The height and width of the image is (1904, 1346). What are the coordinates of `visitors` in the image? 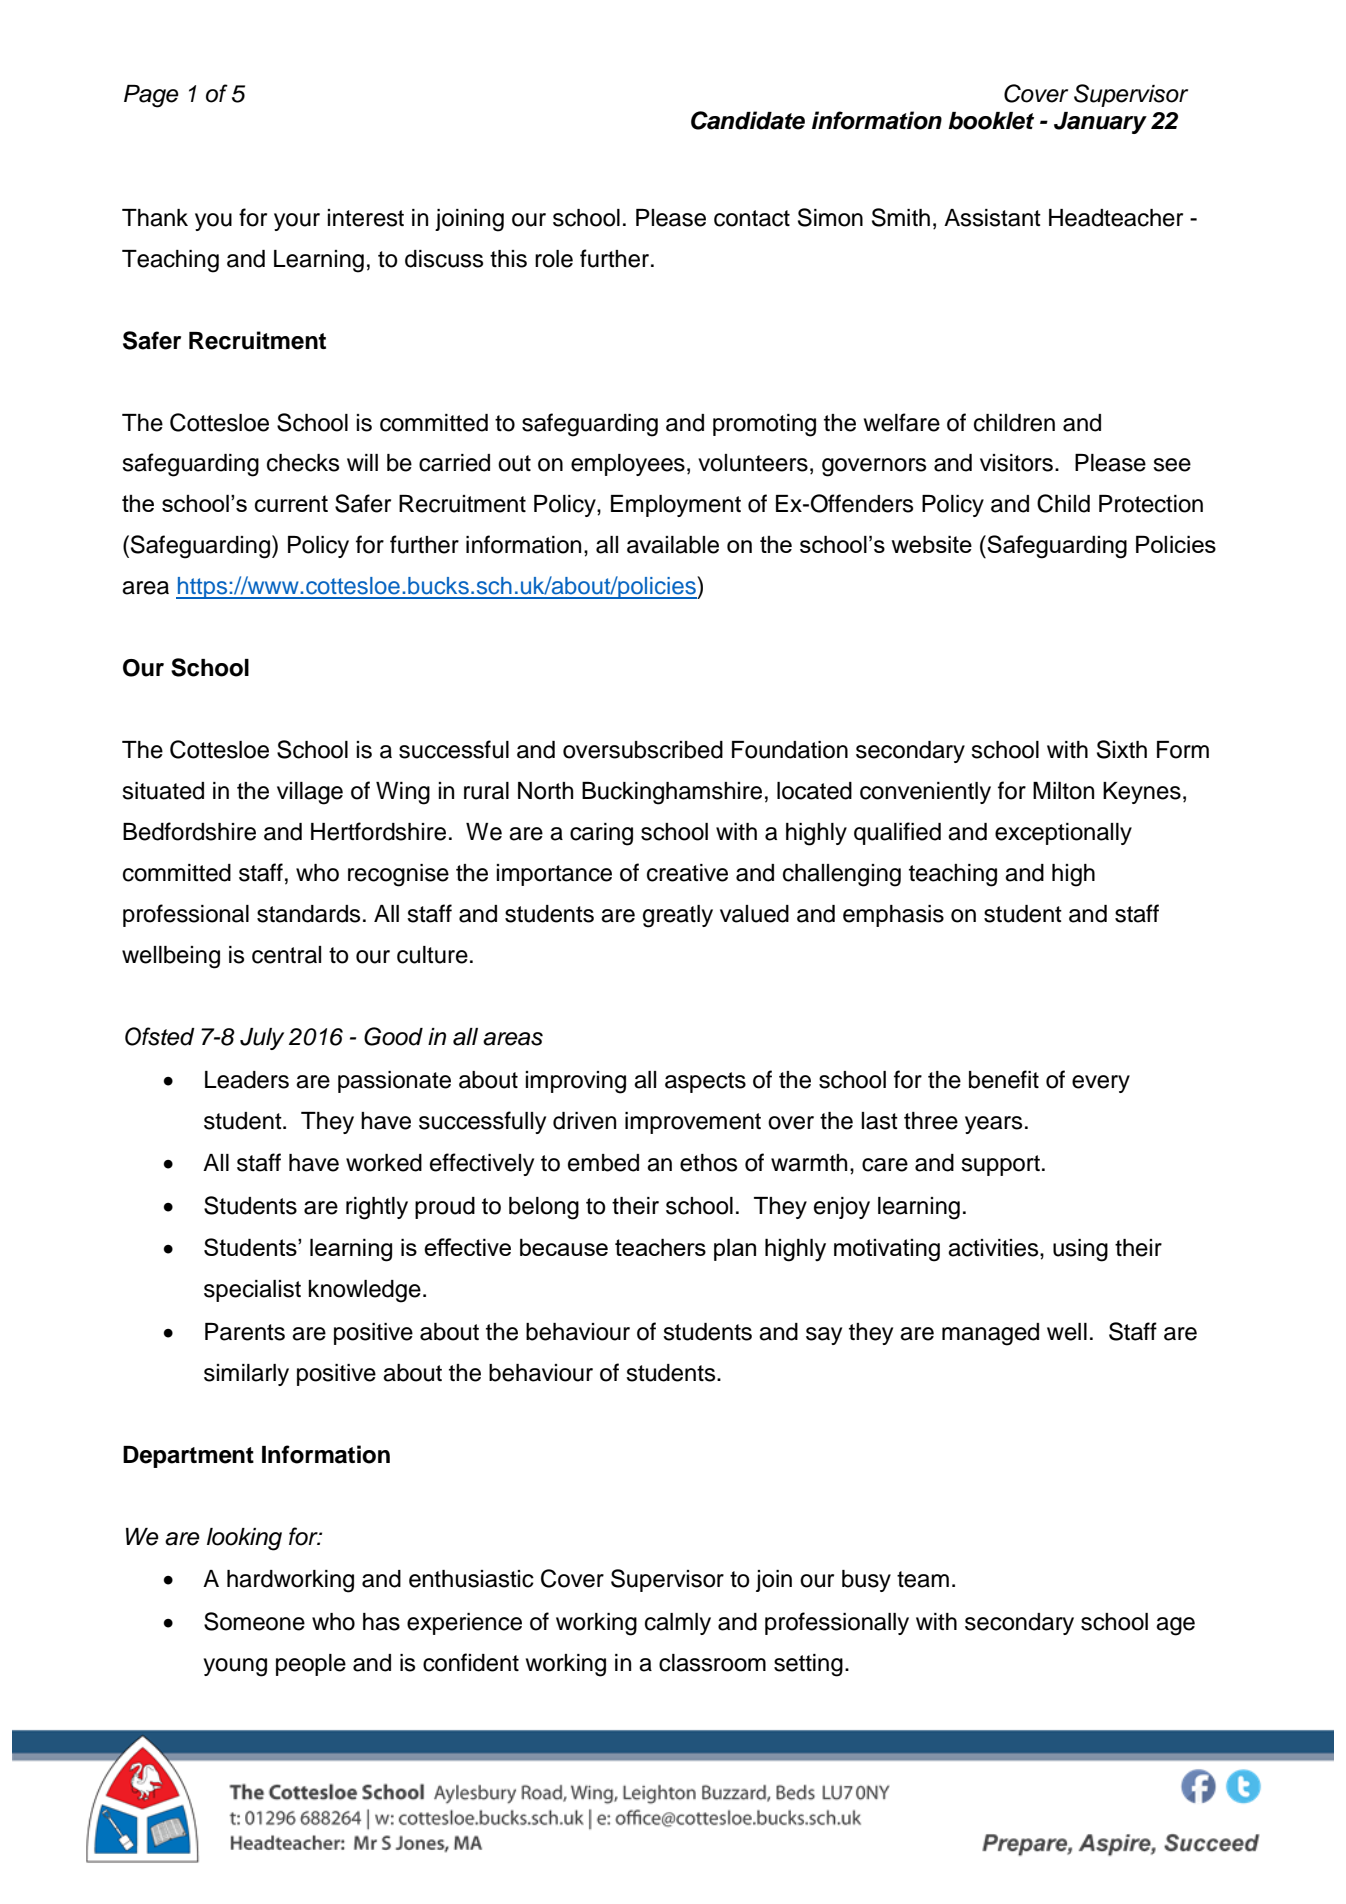 It's located at (1016, 463).
